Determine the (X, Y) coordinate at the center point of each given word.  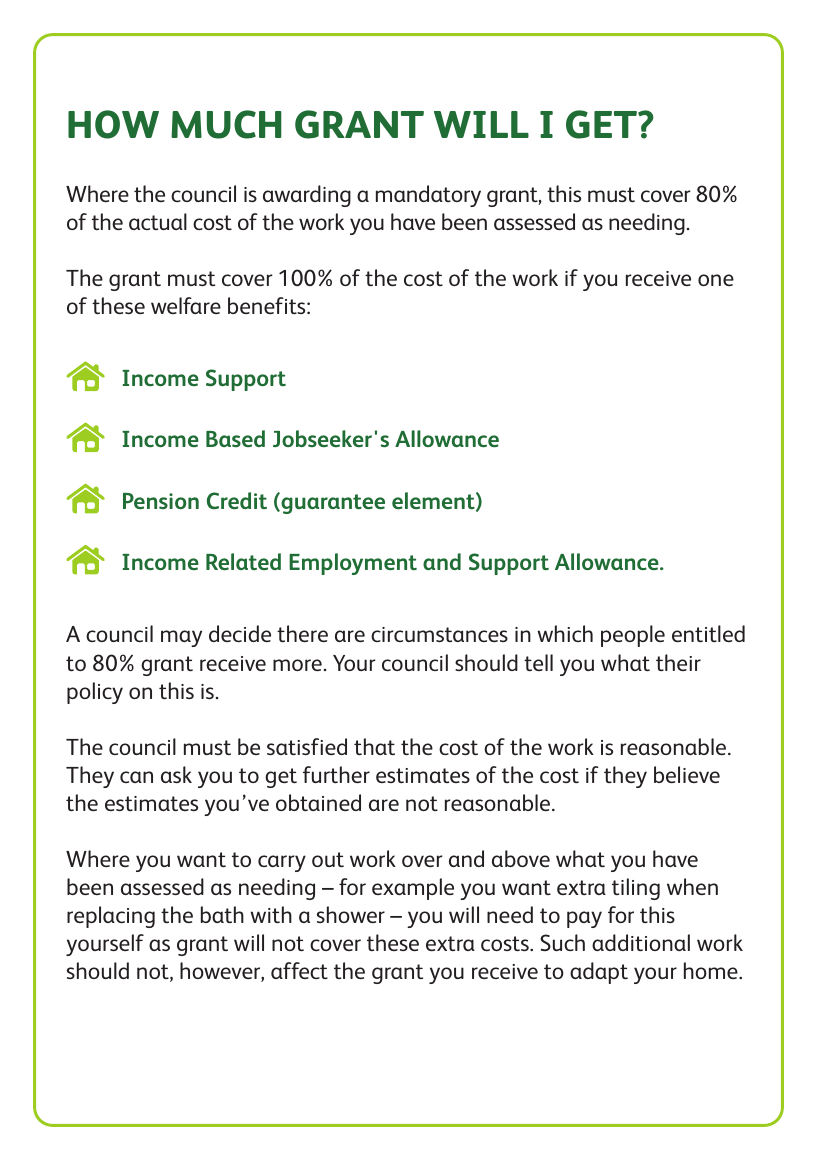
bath (222, 914)
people (633, 636)
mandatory (428, 196)
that (374, 746)
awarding (307, 196)
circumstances (439, 634)
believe (687, 774)
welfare (186, 305)
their (678, 662)
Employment (353, 564)
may (181, 638)
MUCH (226, 124)
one (716, 280)
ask (176, 774)
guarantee (332, 503)
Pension (161, 501)
